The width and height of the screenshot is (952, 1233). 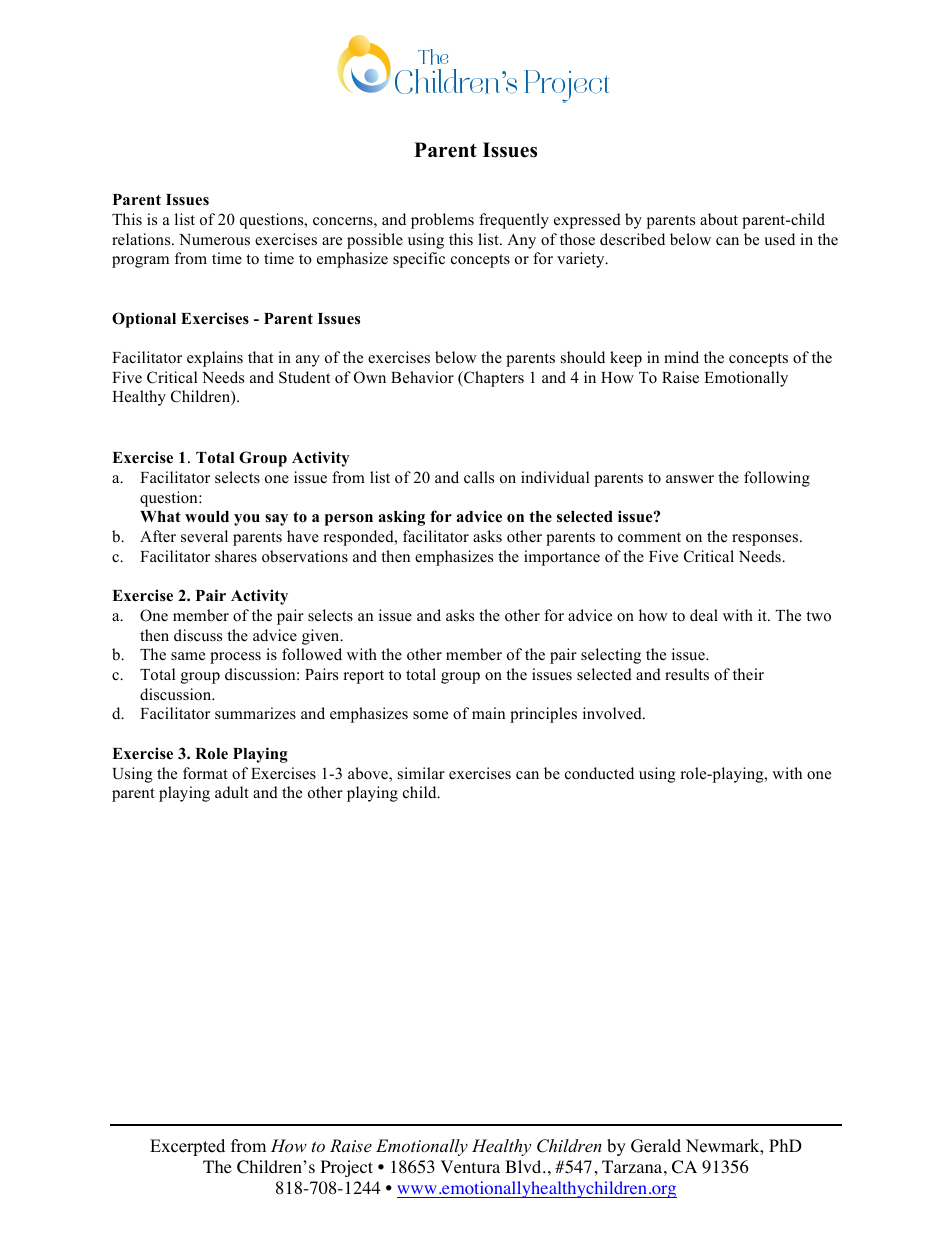 I want to click on frequently, so click(x=514, y=221).
